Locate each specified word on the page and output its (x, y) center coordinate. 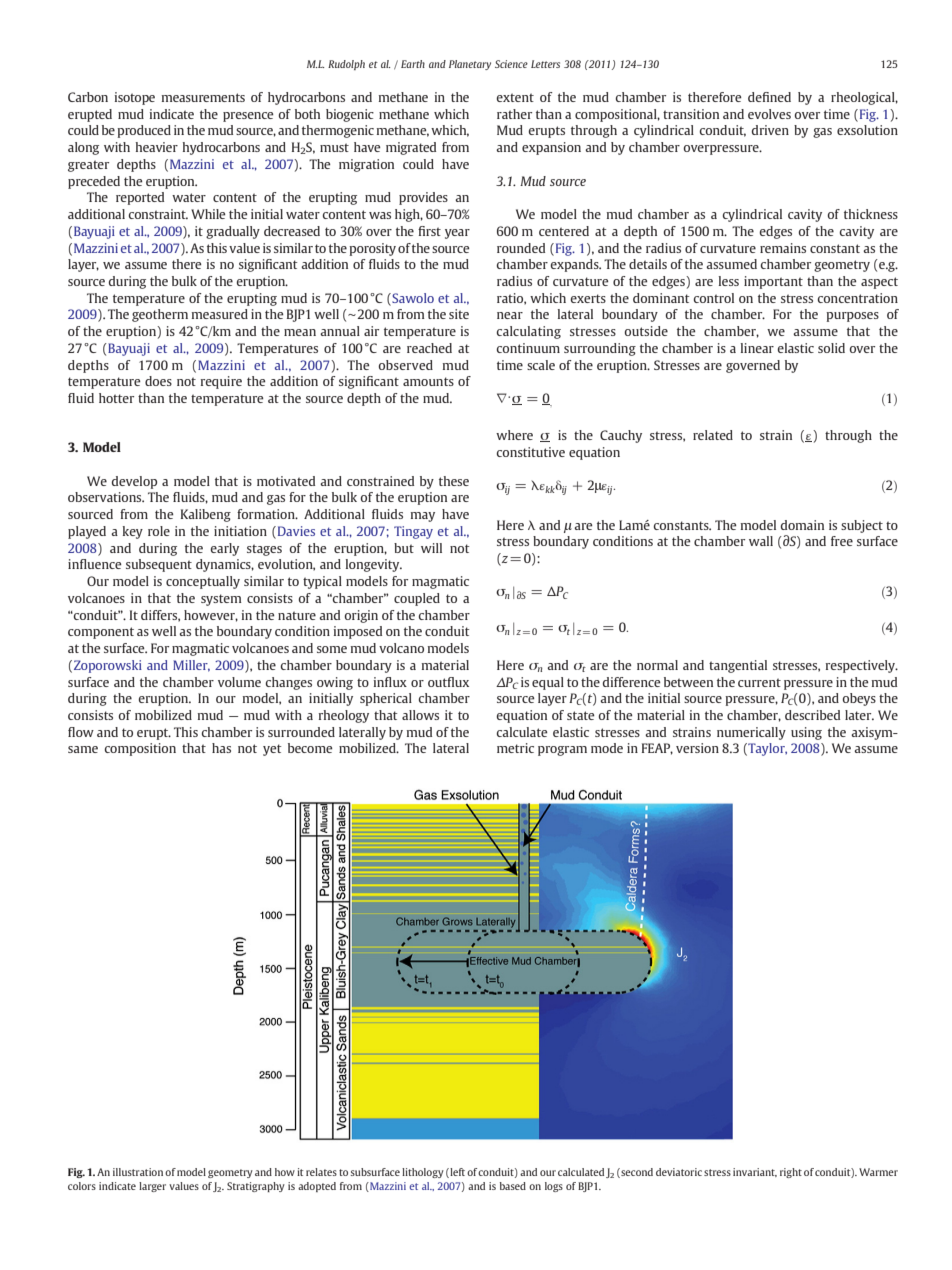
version (697, 748)
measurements (203, 97)
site (459, 314)
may (423, 517)
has (221, 748)
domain (802, 525)
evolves (769, 114)
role (159, 531)
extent (515, 97)
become (310, 748)
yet (272, 750)
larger (152, 1187)
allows (420, 715)
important (773, 282)
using (806, 733)
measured (220, 314)
